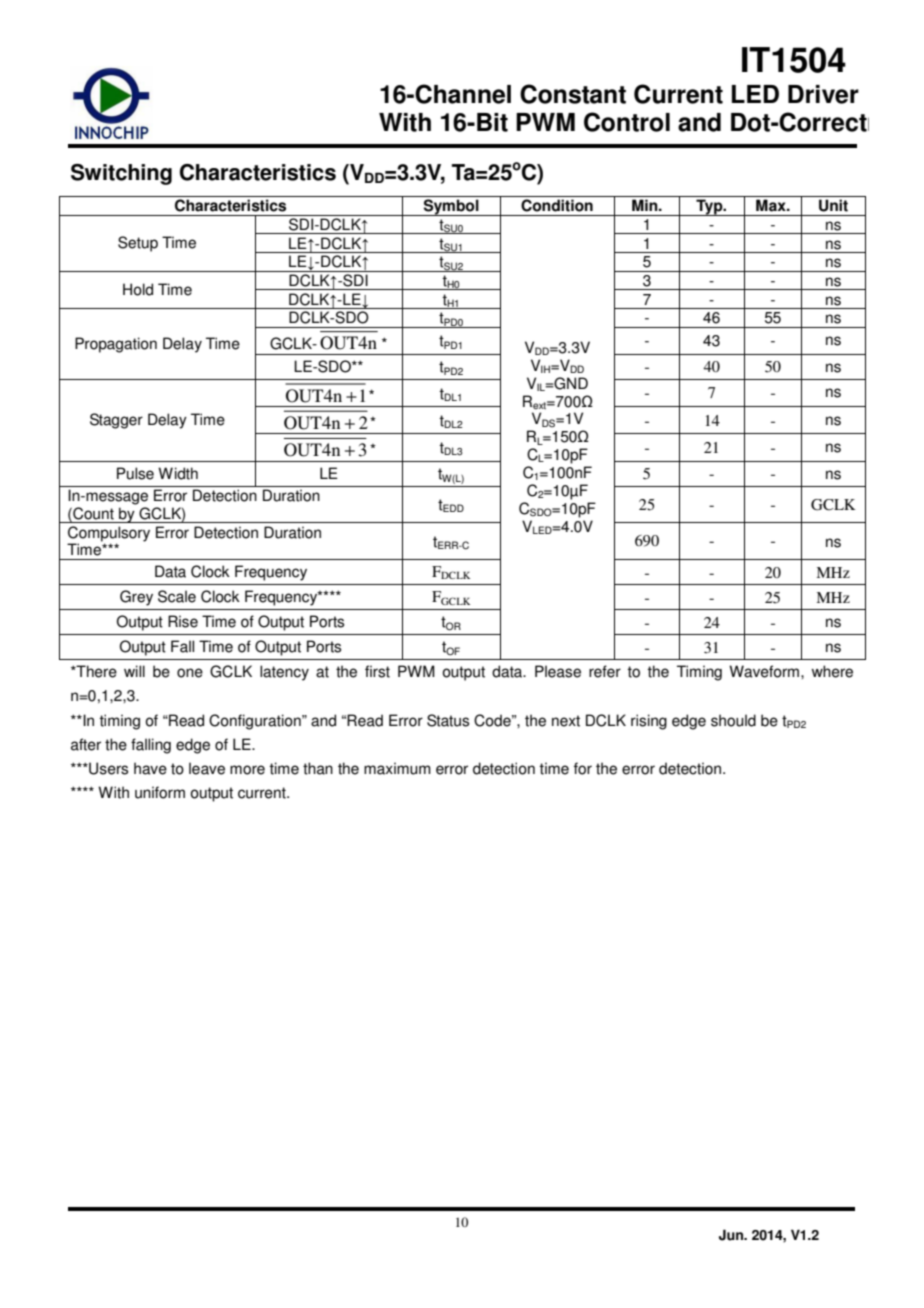  I want to click on should, so click(733, 720).
